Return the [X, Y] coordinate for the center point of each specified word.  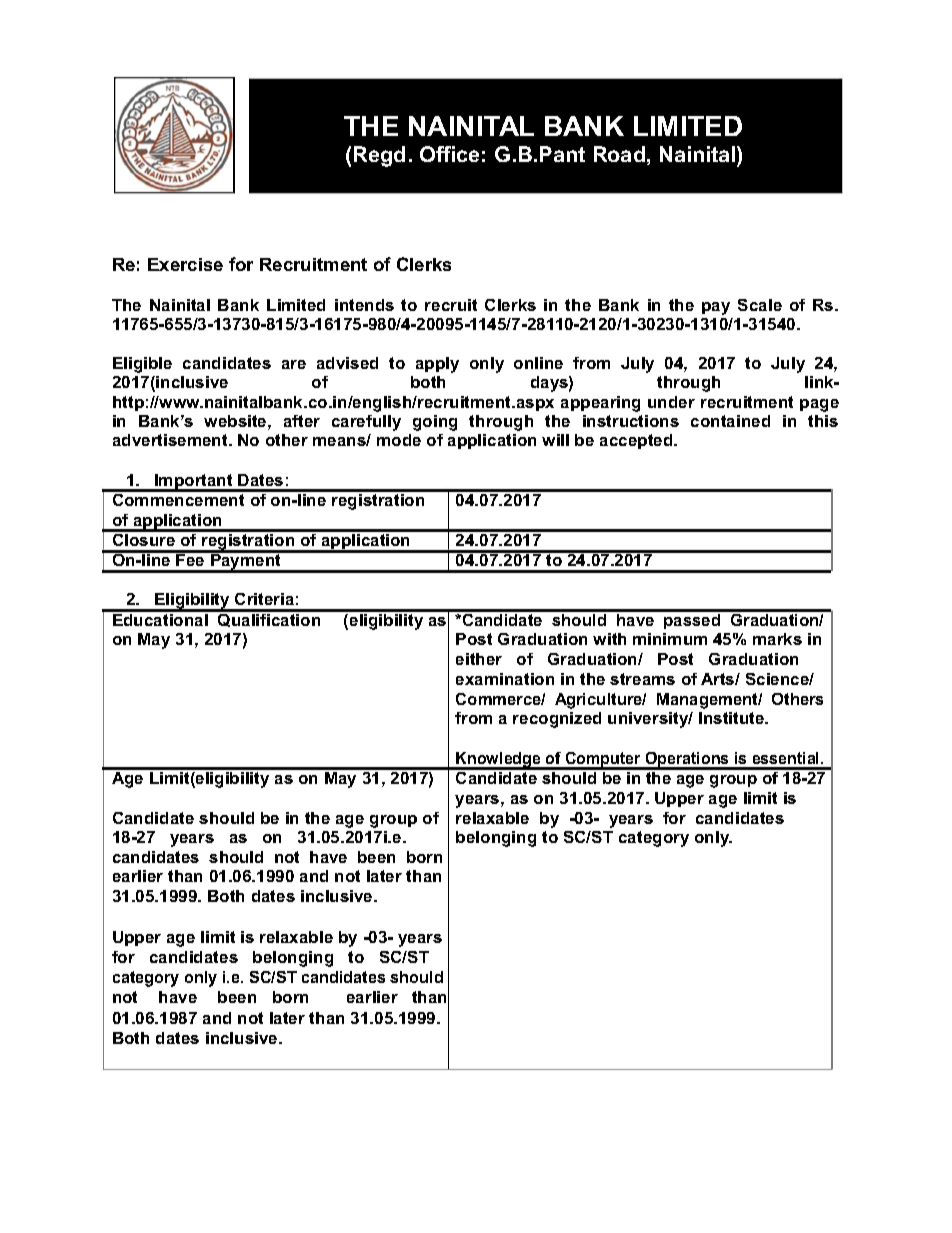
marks [777, 639]
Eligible [142, 365]
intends [364, 305]
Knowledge [499, 761]
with [609, 639]
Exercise [185, 264]
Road [619, 154]
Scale [760, 305]
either [479, 659]
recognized [557, 720]
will [555, 440]
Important [194, 483]
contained [730, 421]
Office [449, 154]
